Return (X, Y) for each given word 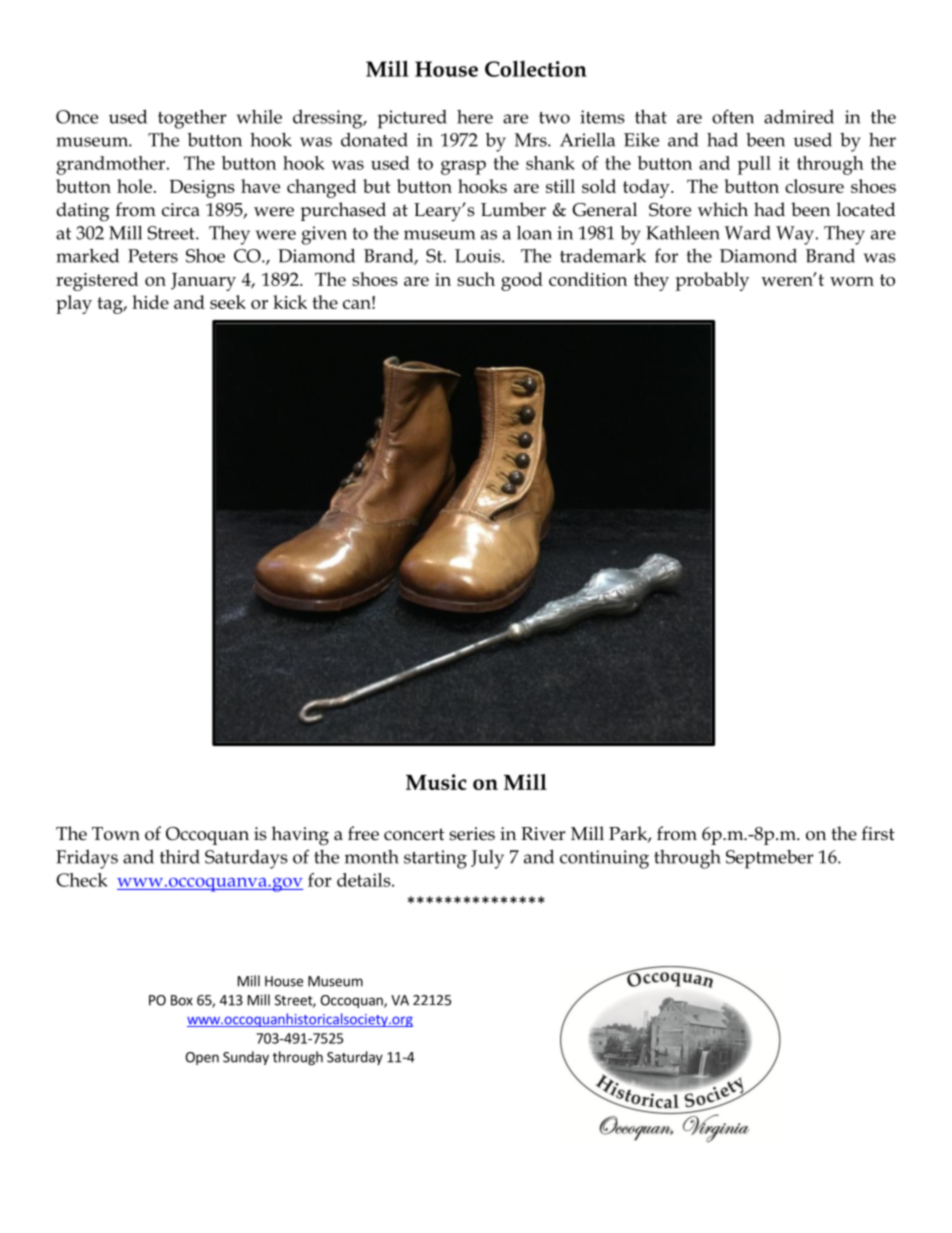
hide (150, 302)
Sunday (246, 1058)
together (192, 119)
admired (799, 116)
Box (182, 1000)
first (878, 833)
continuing (604, 859)
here (475, 117)
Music (436, 782)
